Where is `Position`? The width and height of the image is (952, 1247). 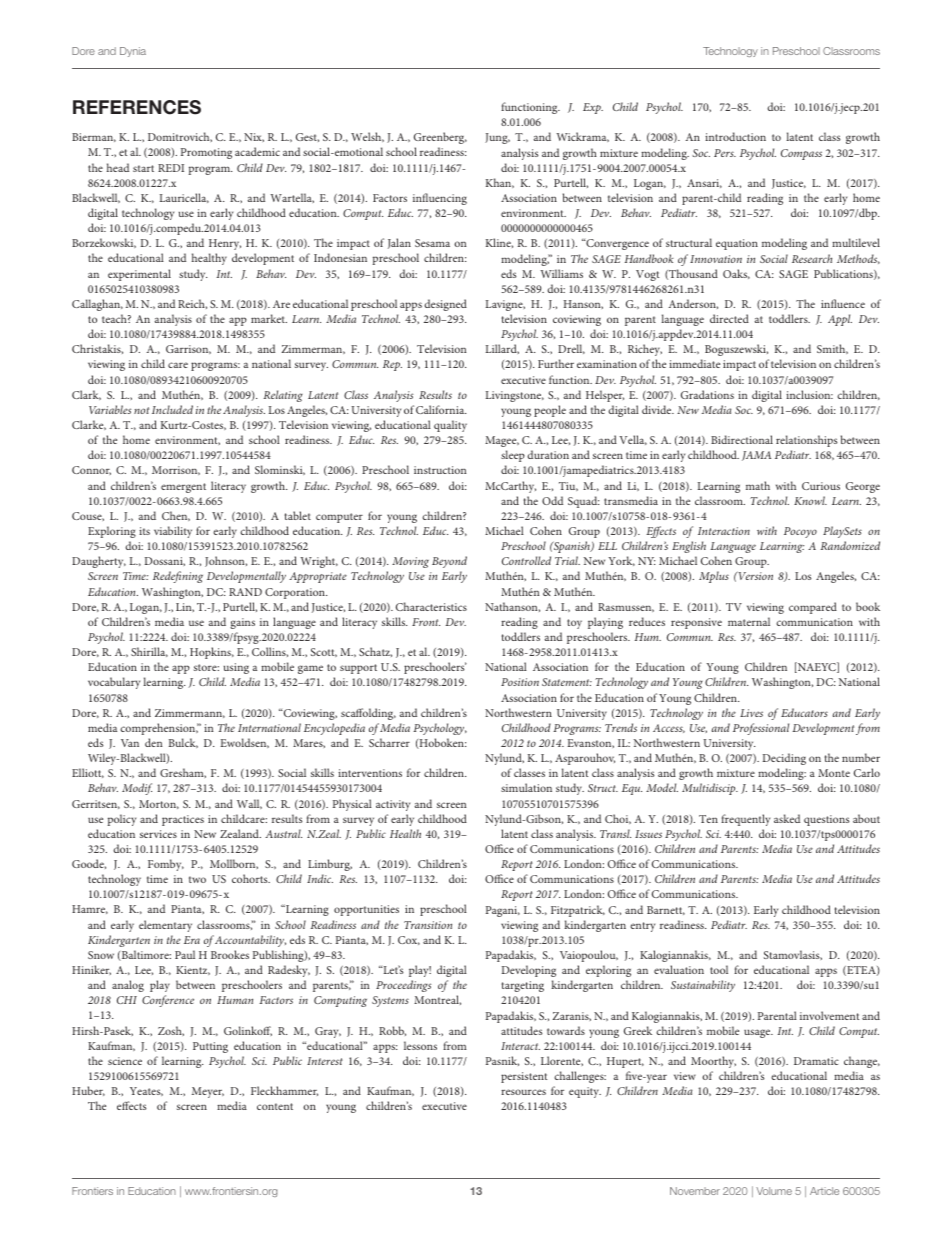 Position is located at coordinates (520, 682).
